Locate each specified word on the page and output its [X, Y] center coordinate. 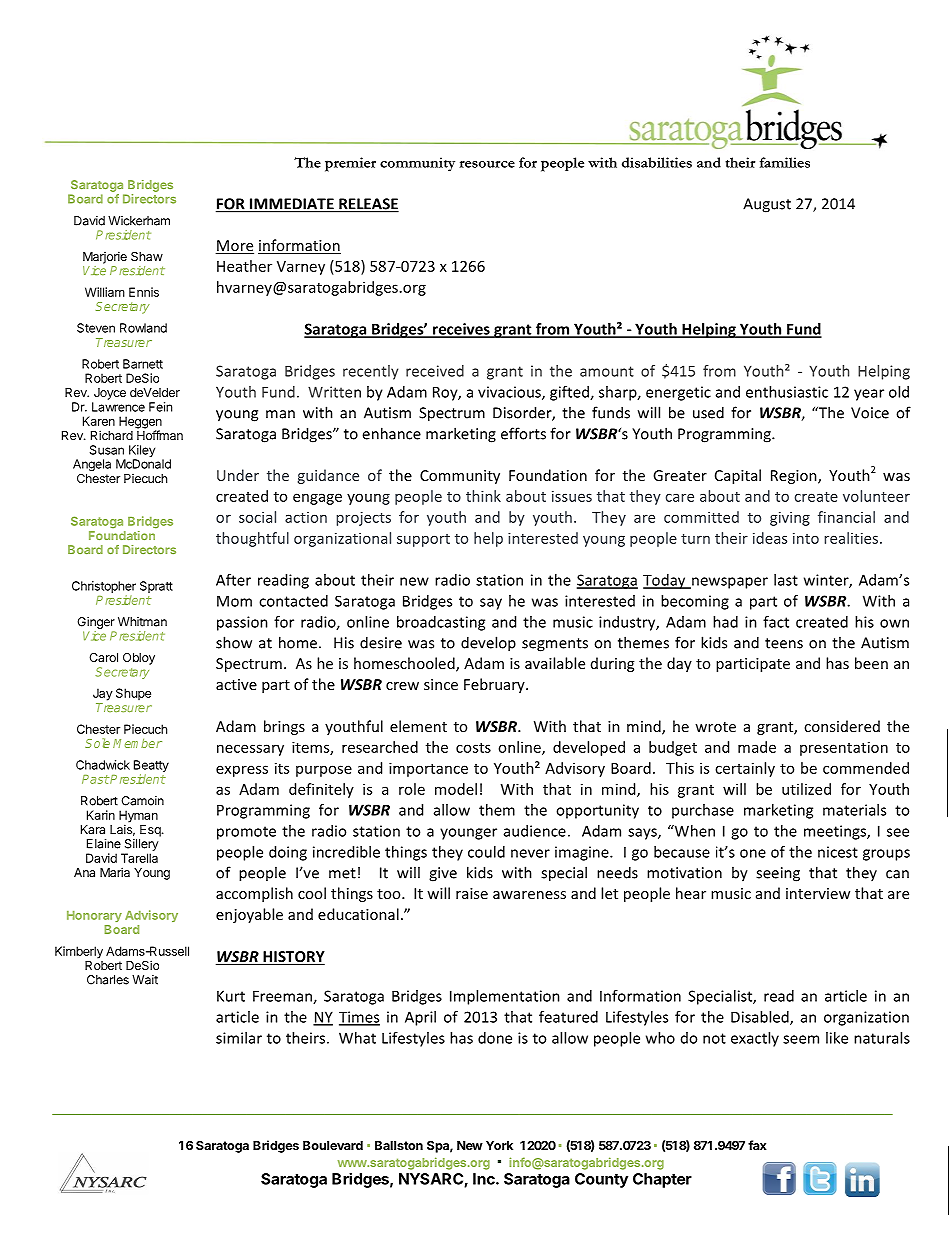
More [235, 247]
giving [790, 519]
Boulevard [333, 1145]
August [767, 205]
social [257, 517]
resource [487, 164]
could [486, 852]
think [483, 496]
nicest [838, 852]
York [499, 1145]
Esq [151, 831]
